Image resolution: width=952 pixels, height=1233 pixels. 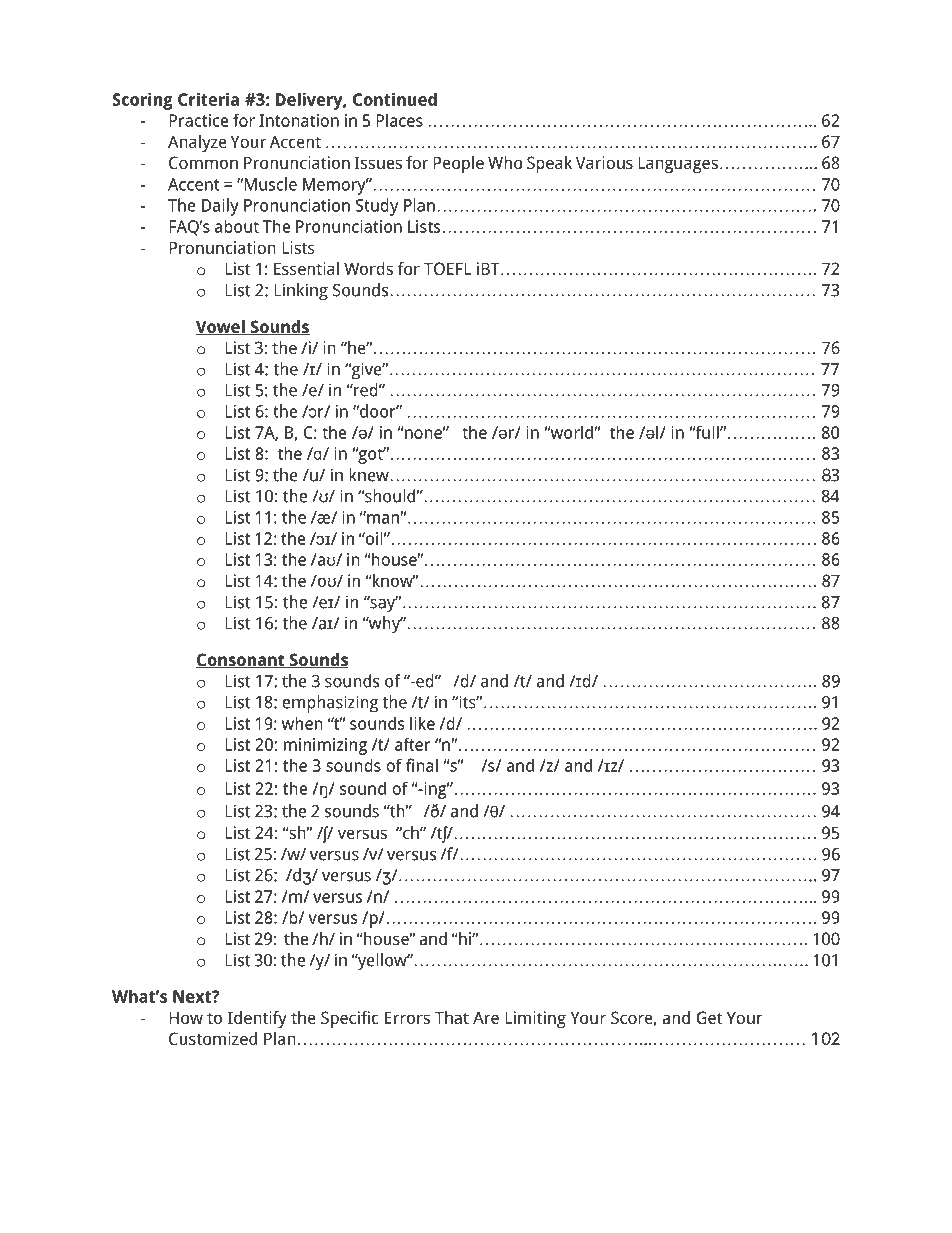 What do you see at coordinates (241, 661) in the document?
I see `Consonant` at bounding box center [241, 661].
